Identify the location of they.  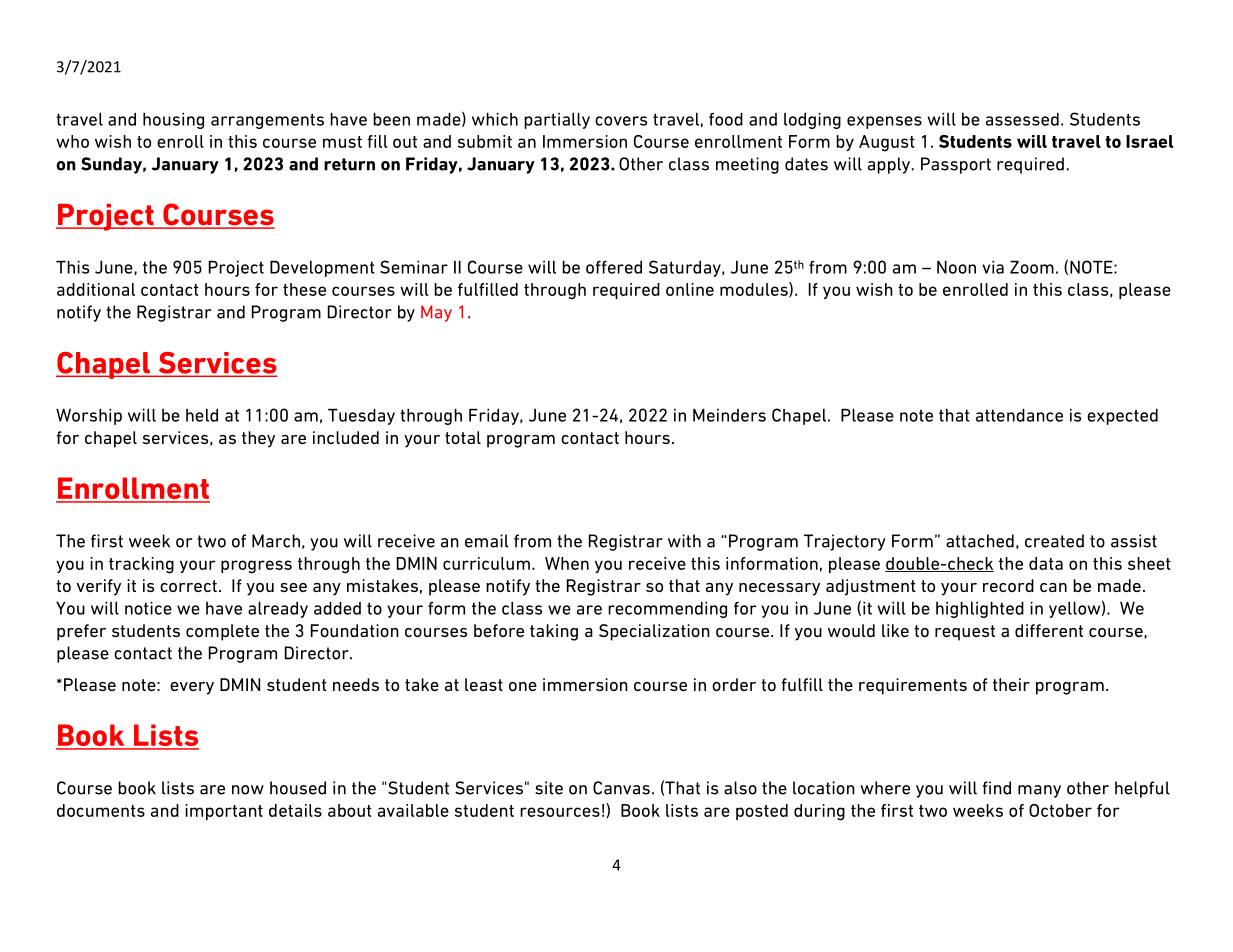
(258, 439).
